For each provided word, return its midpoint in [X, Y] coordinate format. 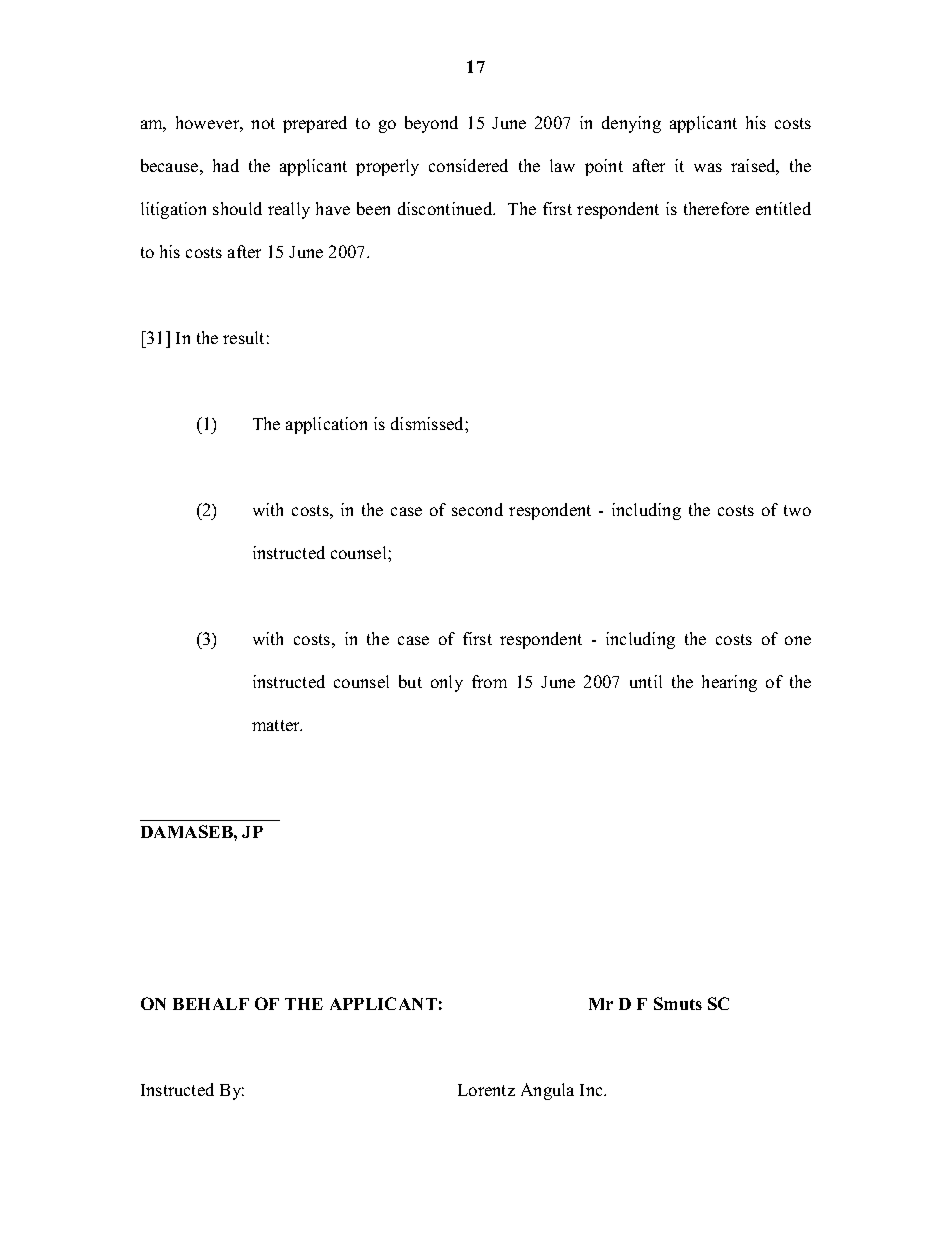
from [489, 681]
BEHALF [211, 1004]
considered [468, 165]
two [797, 510]
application [326, 425]
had [226, 165]
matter [277, 725]
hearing [729, 683]
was [708, 167]
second [477, 509]
